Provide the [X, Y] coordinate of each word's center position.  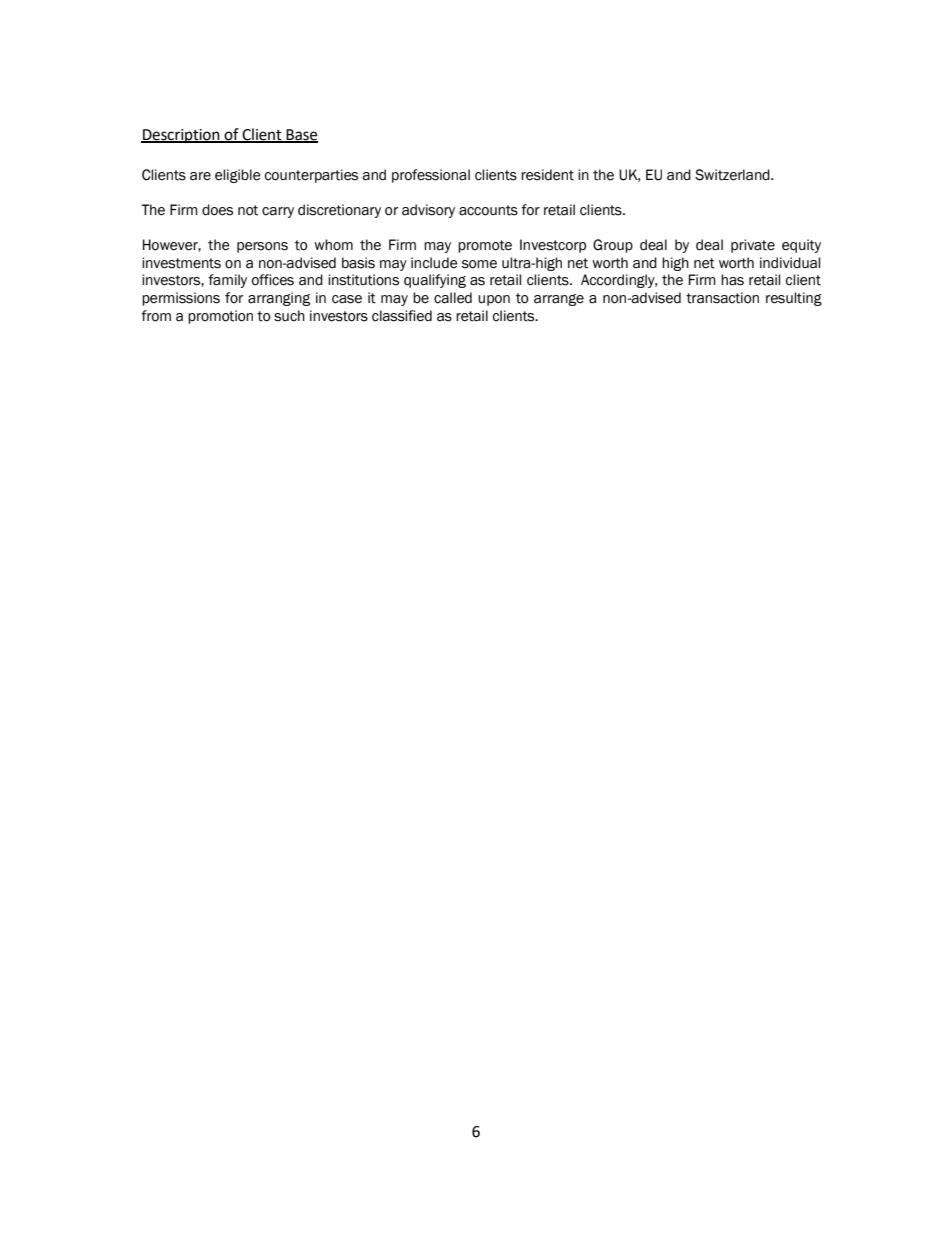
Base [301, 135]
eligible [237, 176]
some [479, 264]
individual [790, 263]
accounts [488, 210]
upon [494, 300]
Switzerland [733, 175]
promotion [220, 317]
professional [431, 176]
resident [547, 175]
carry [278, 212]
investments [181, 263]
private [753, 246]
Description [181, 136]
